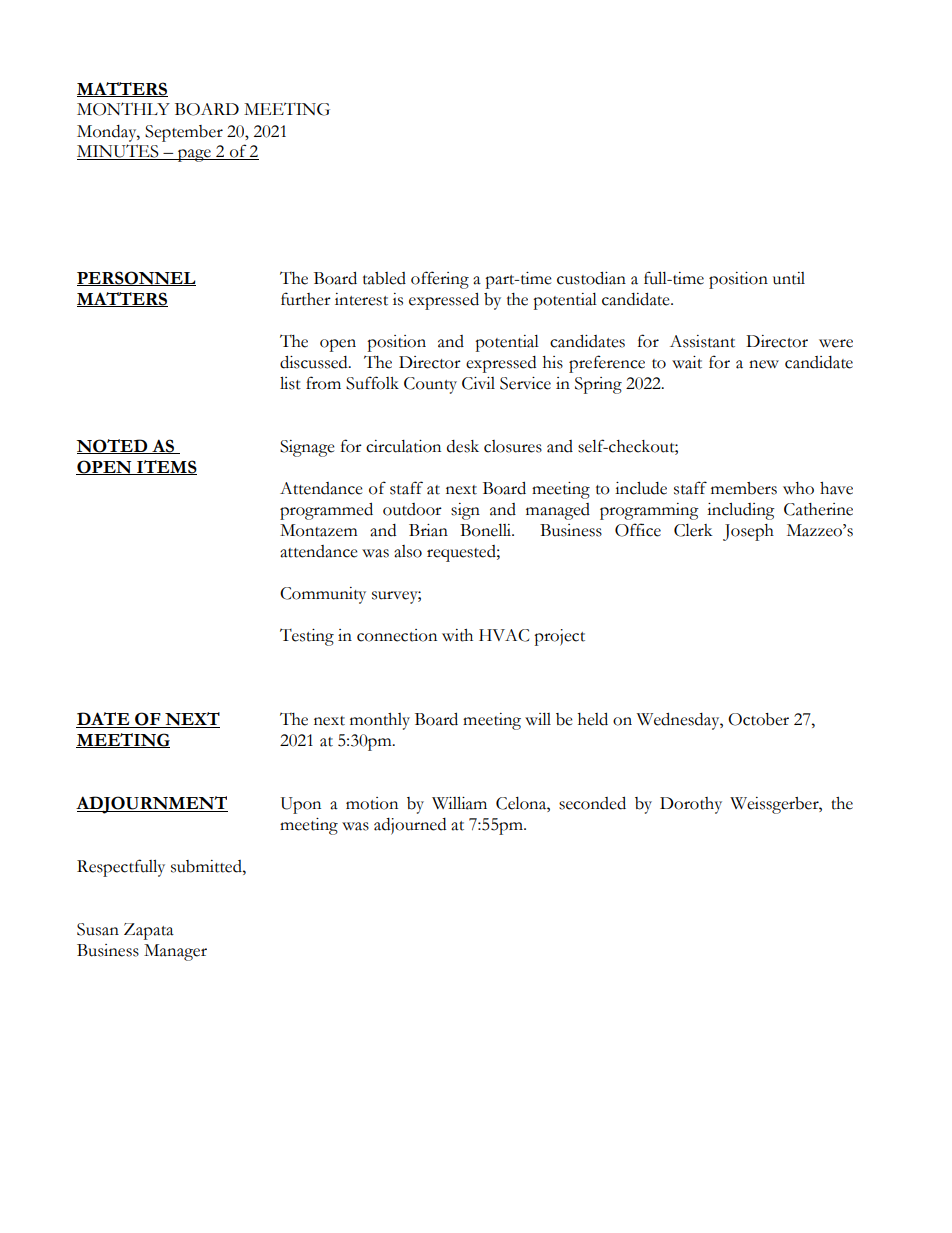 This screenshot has height=1233, width=952. I want to click on Bonelli, so click(487, 530).
